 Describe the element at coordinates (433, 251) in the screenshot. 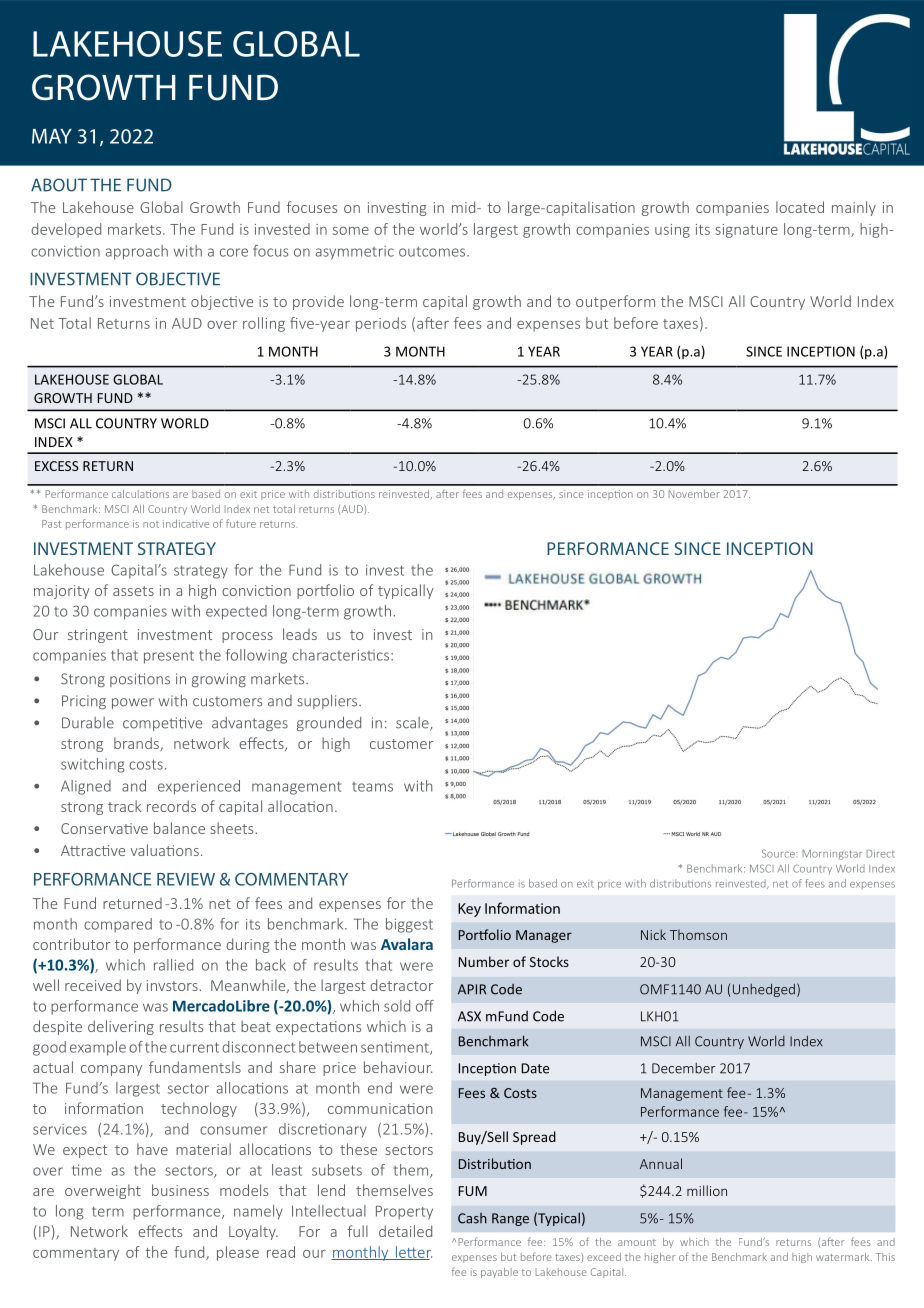

I see `outcomes` at that location.
